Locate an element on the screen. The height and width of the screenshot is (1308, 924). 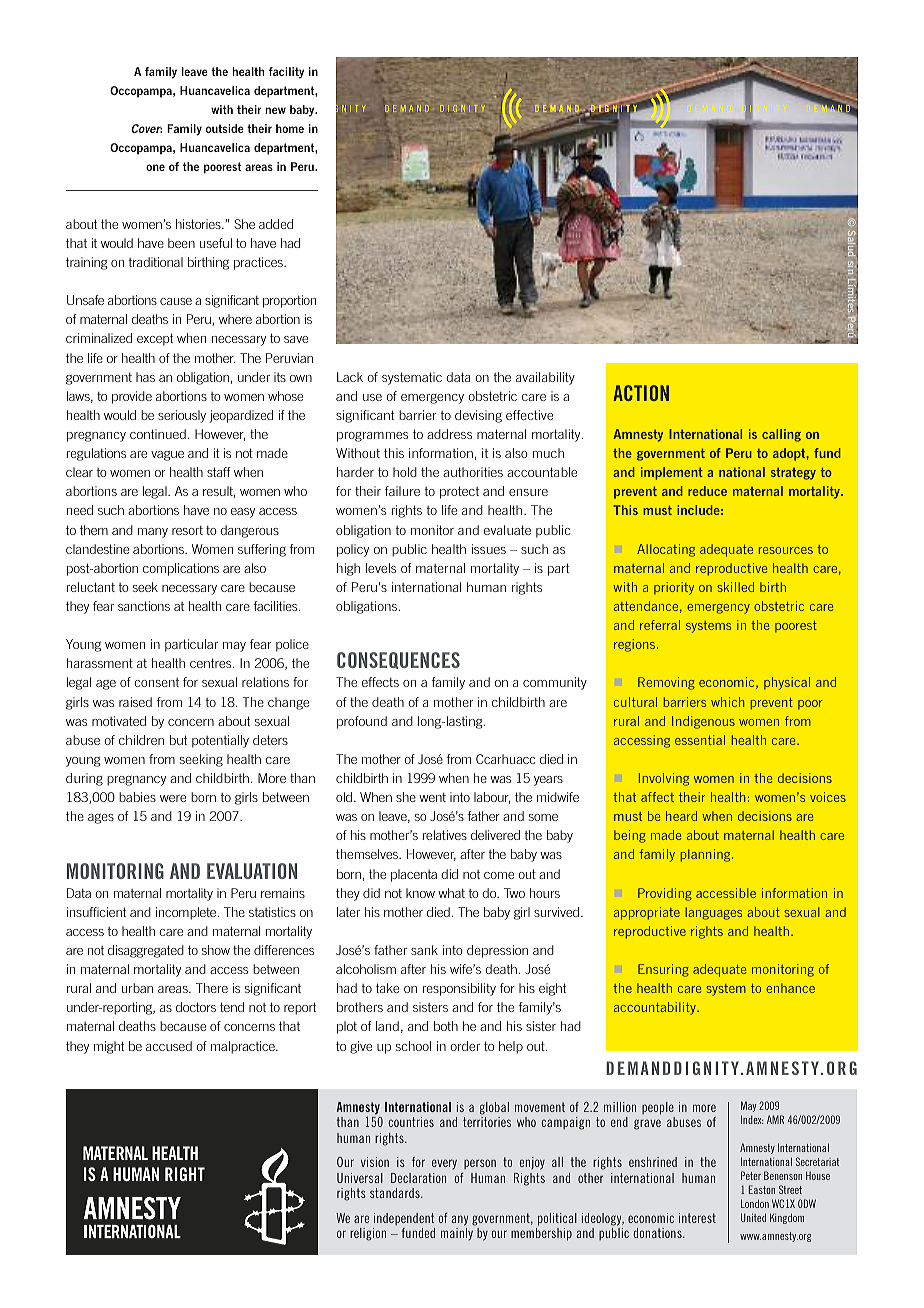
physical is located at coordinates (787, 683).
